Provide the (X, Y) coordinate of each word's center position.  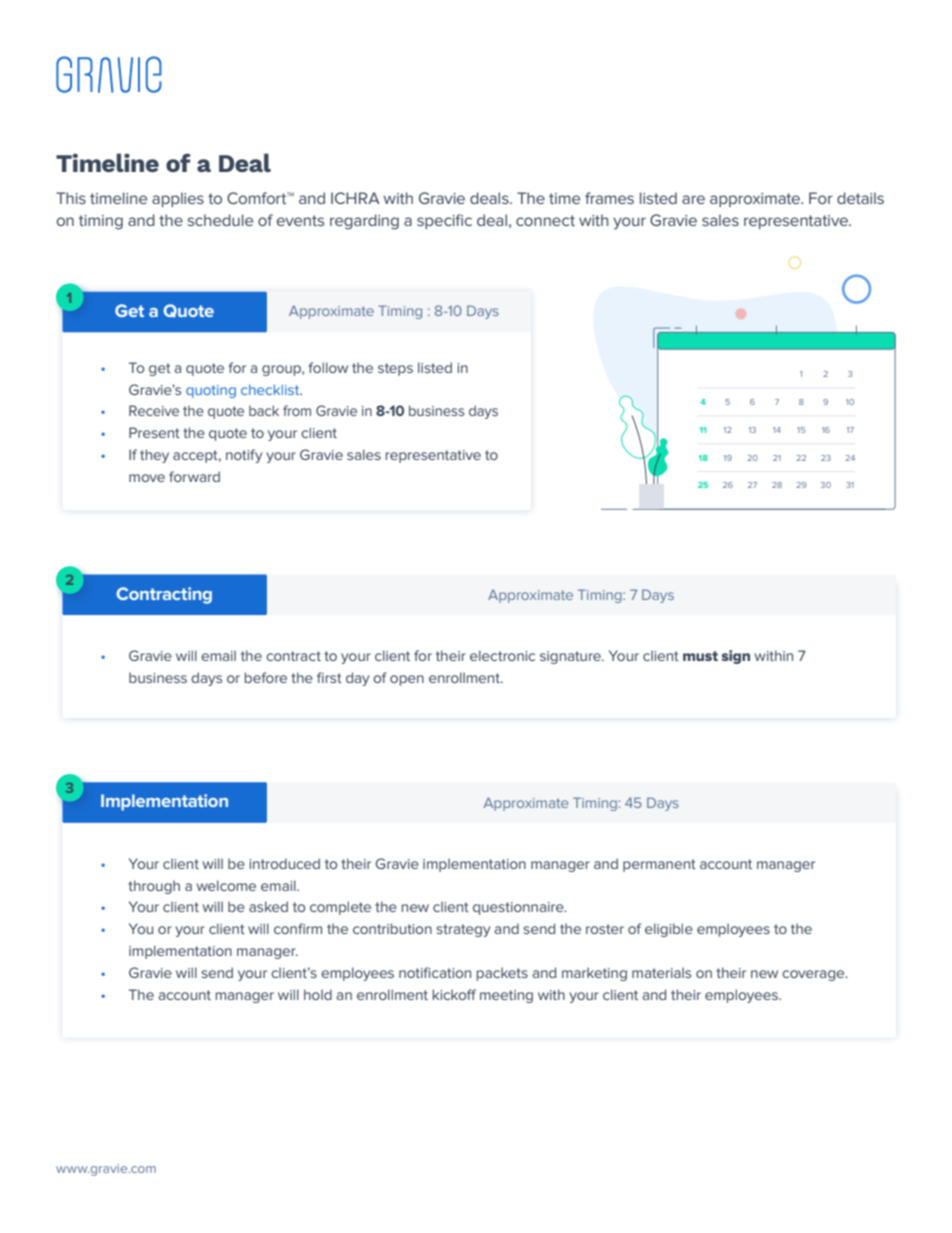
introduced (284, 863)
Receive (154, 410)
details (860, 198)
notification (435, 972)
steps (395, 369)
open (407, 680)
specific (444, 221)
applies (178, 199)
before (266, 677)
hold (318, 994)
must (700, 656)
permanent (659, 865)
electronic (502, 655)
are (693, 199)
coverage (814, 975)
